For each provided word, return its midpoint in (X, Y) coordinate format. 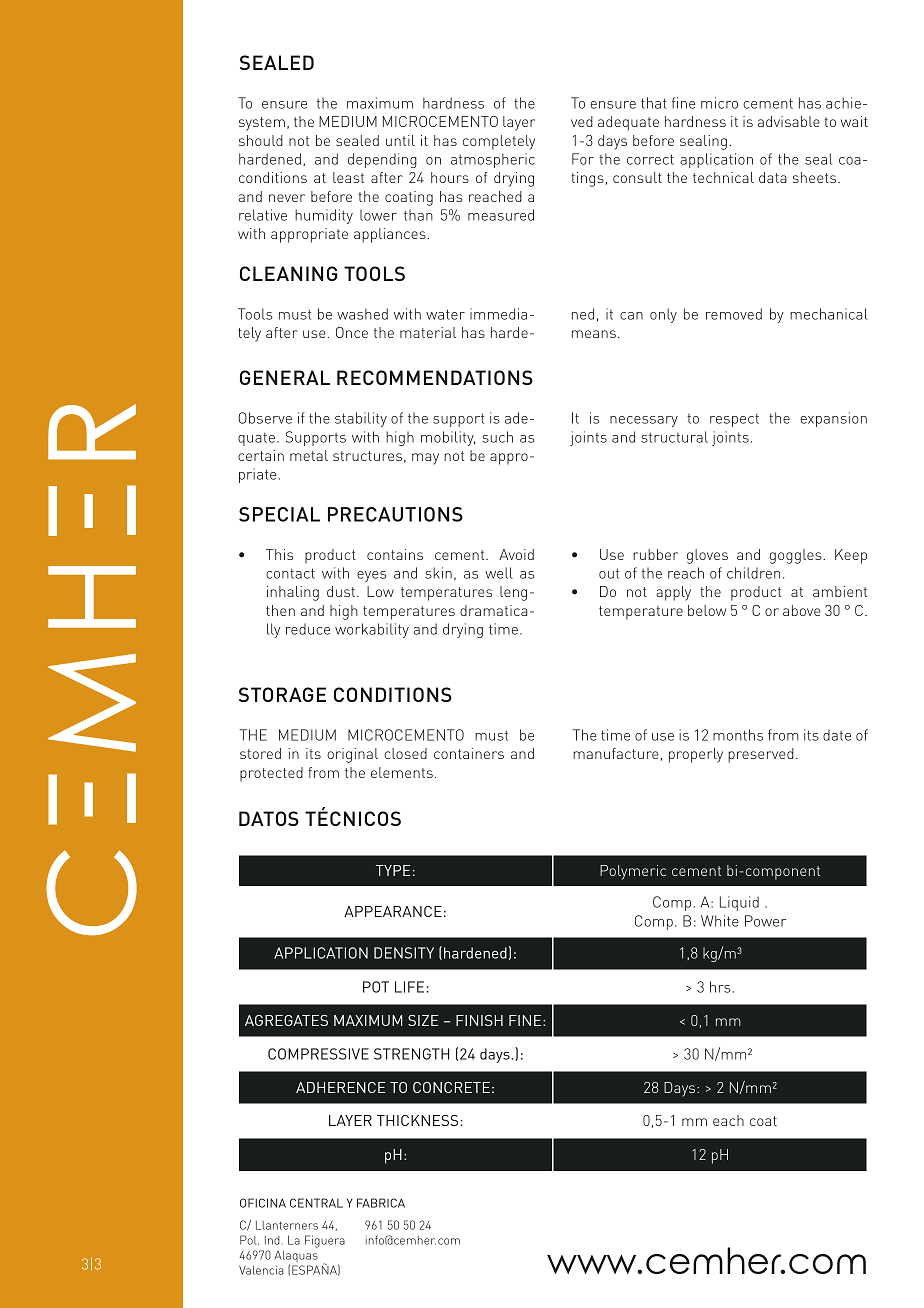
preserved (761, 755)
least (348, 177)
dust (341, 591)
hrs (720, 987)
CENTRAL (316, 1203)
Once (352, 332)
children (753, 573)
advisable (789, 121)
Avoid (516, 554)
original (352, 755)
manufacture (616, 753)
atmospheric (493, 160)
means (594, 334)
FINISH (479, 1020)
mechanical (829, 314)
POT (376, 987)
